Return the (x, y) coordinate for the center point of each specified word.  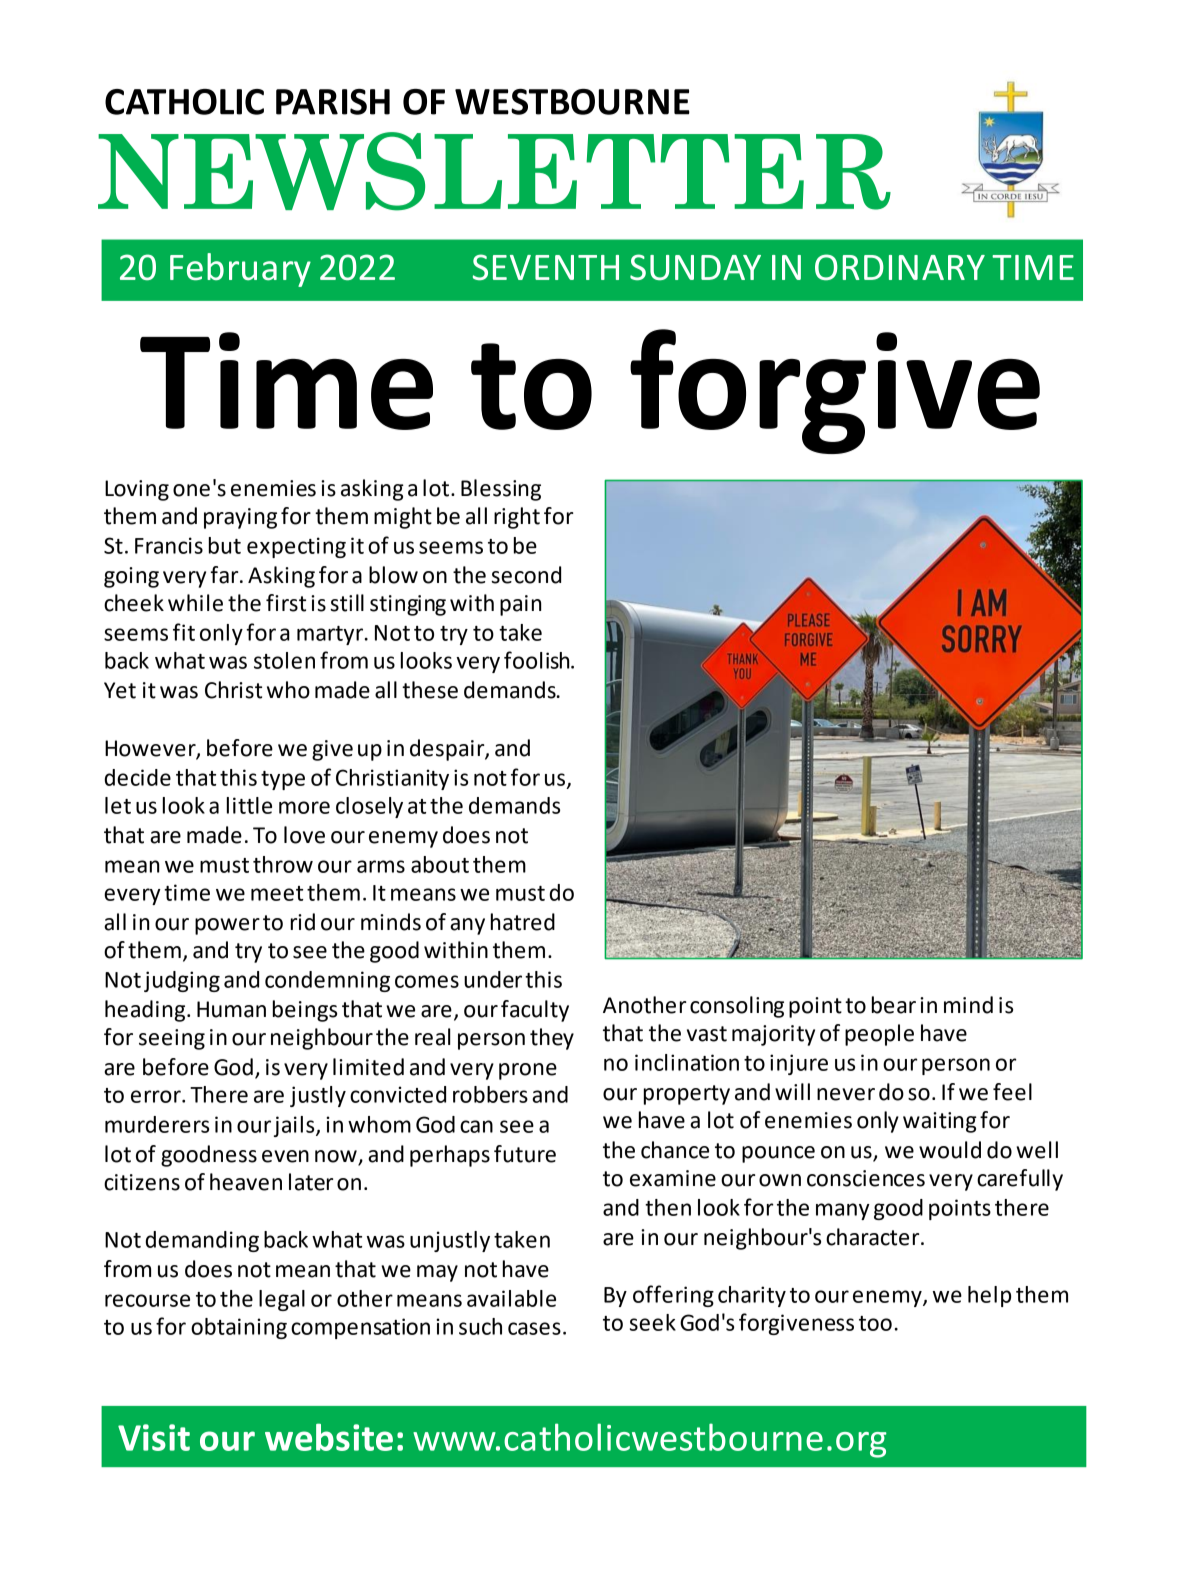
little (249, 805)
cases (534, 1328)
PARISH (333, 102)
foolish (538, 660)
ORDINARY (900, 267)
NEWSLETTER (494, 171)
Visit (154, 1437)
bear (894, 1005)
